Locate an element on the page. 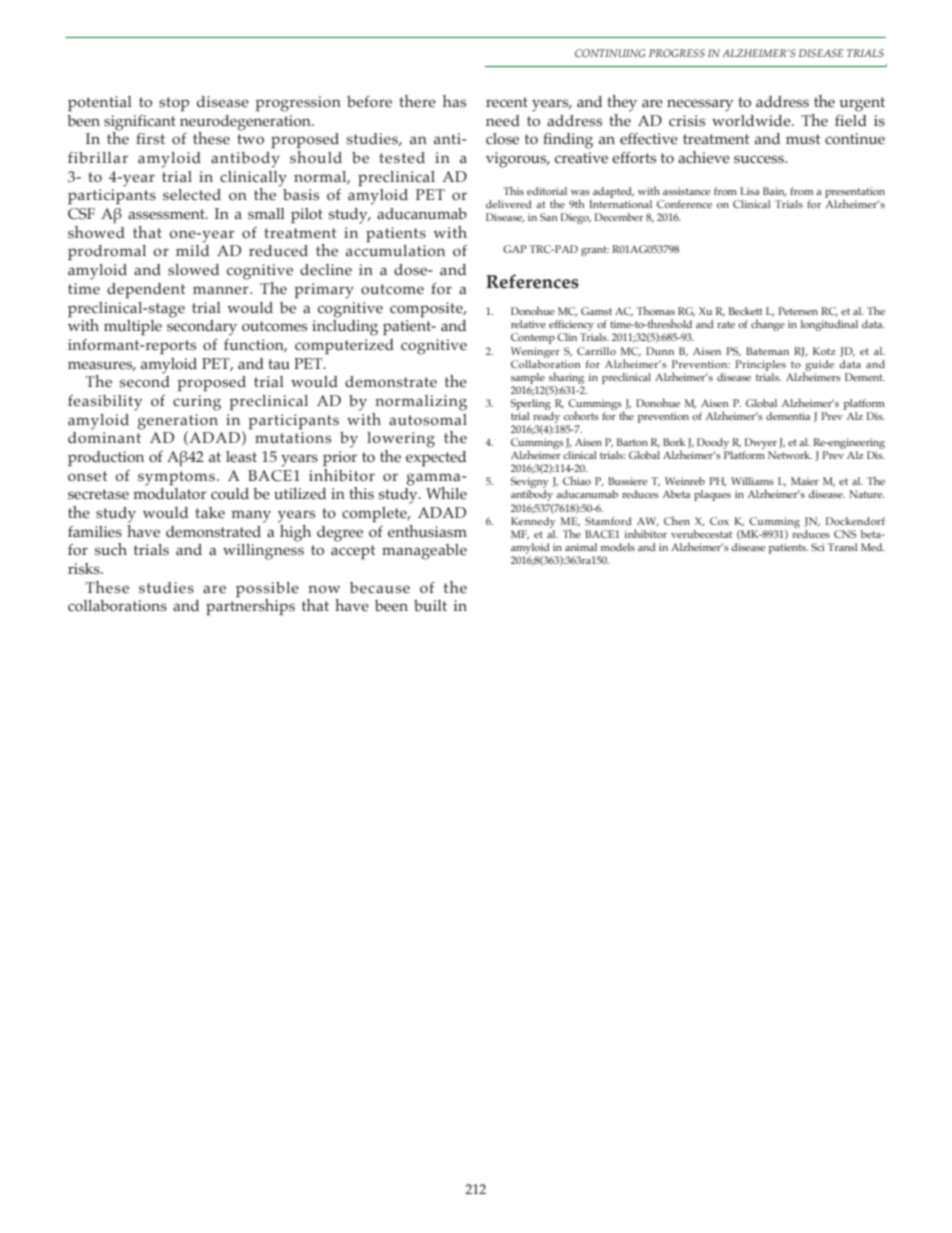  Sci is located at coordinates (818, 547).
